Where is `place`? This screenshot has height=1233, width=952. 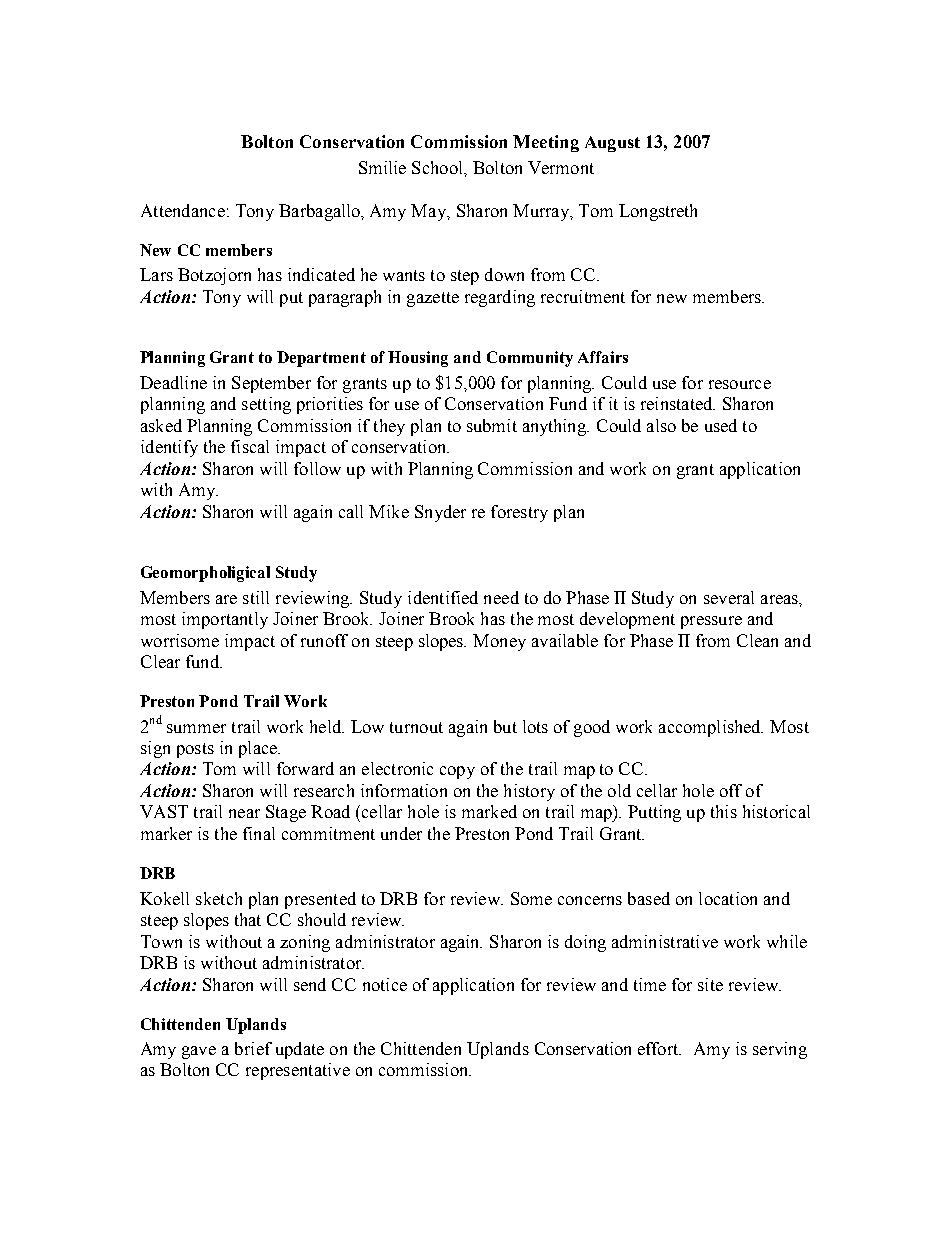 place is located at coordinates (259, 749).
